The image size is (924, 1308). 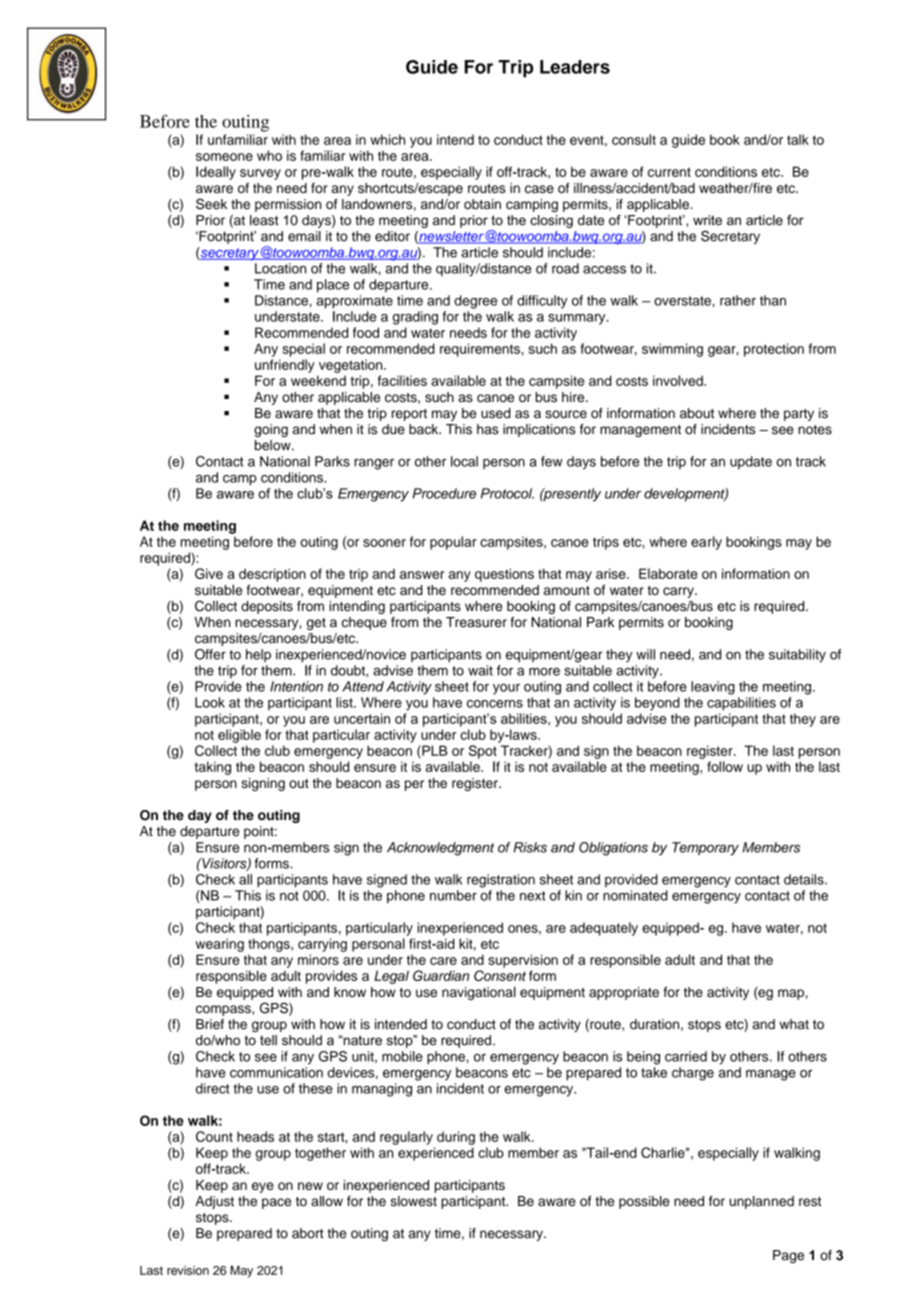 What do you see at coordinates (706, 543) in the document?
I see `early` at bounding box center [706, 543].
